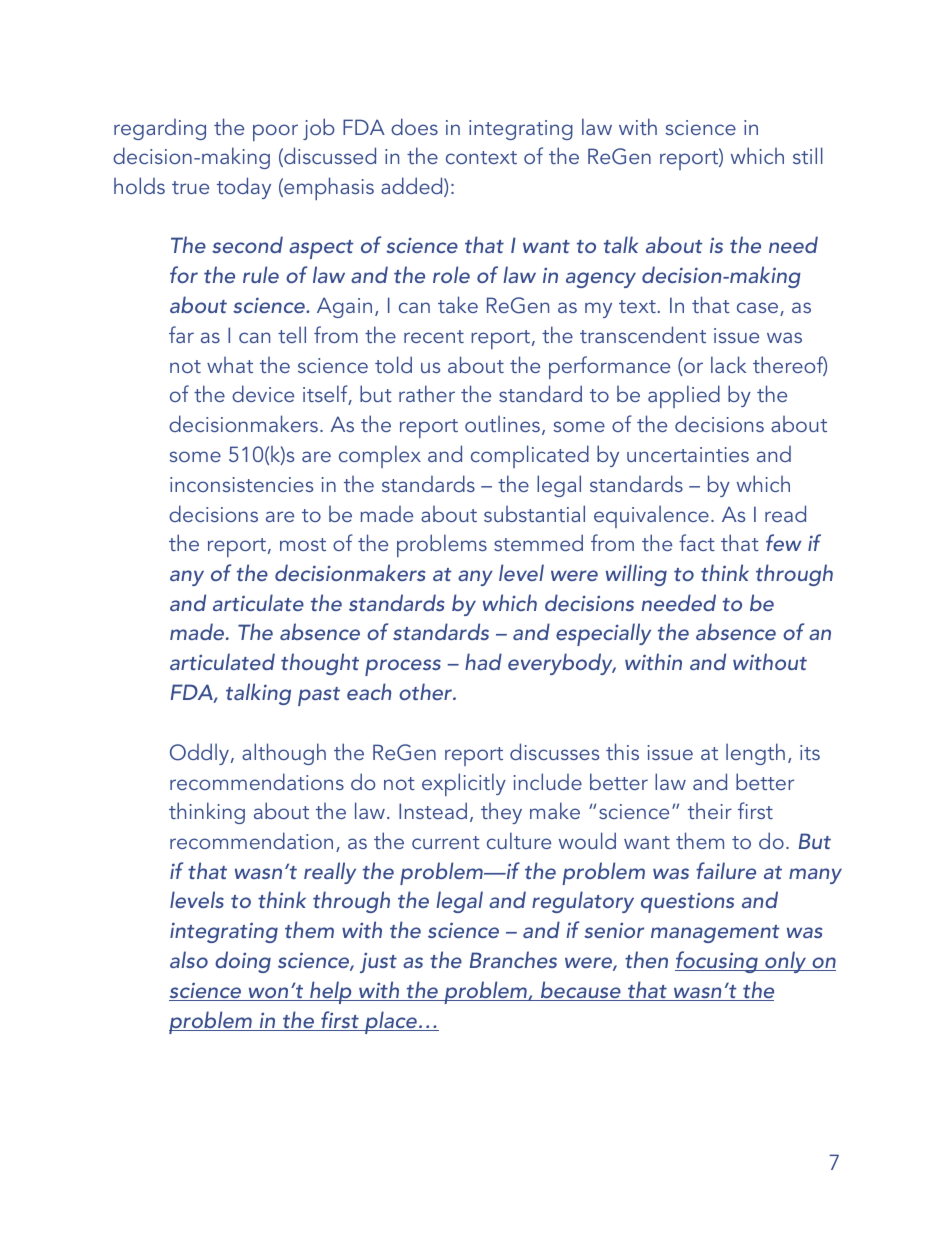  Describe the element at coordinates (757, 307) in the page. I see `case` at that location.
